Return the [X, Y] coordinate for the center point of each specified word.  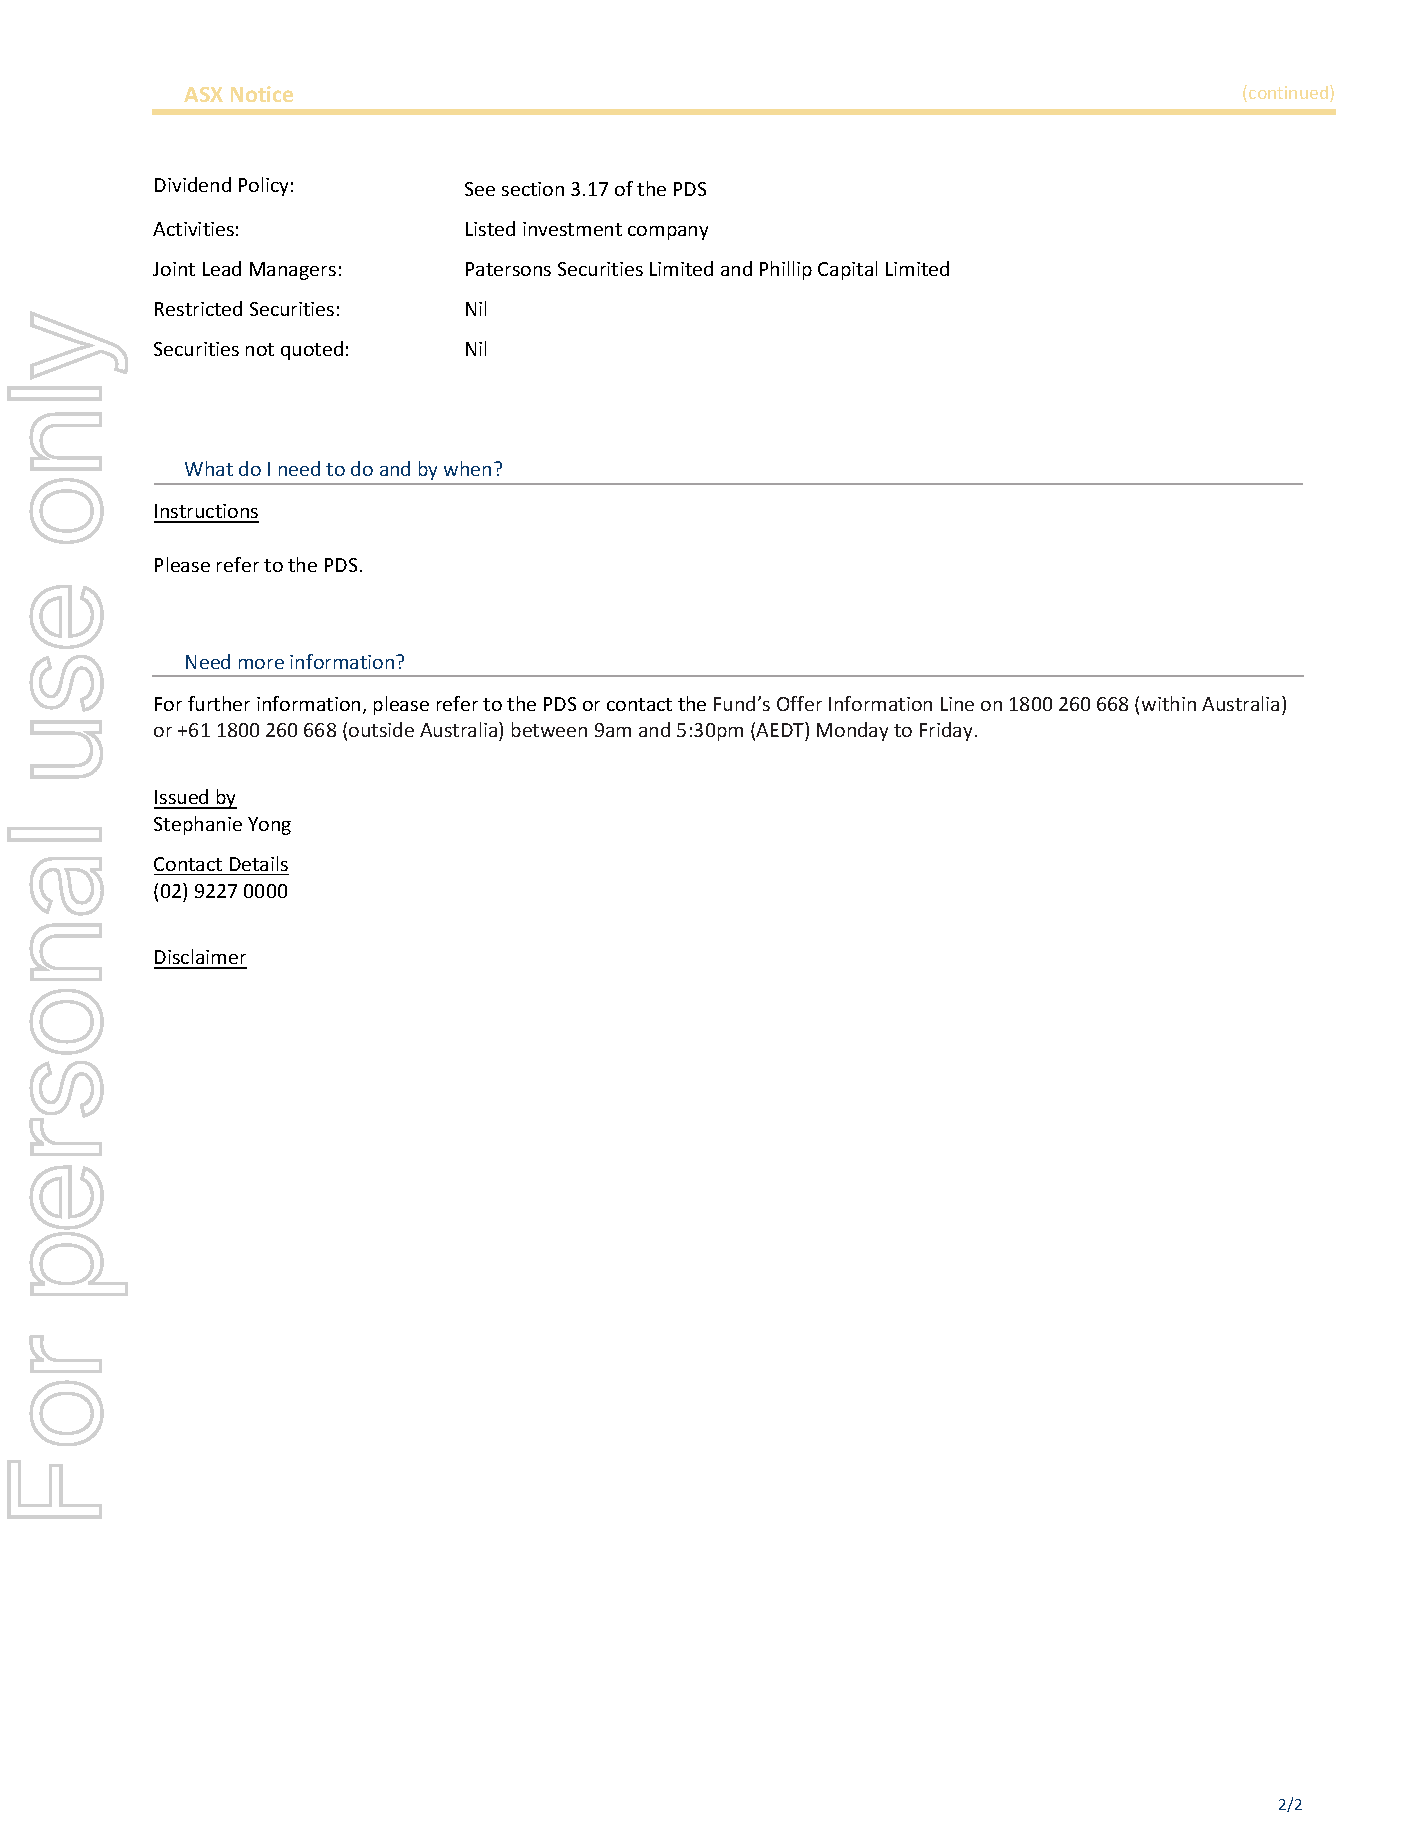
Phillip [786, 270]
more [261, 664]
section [533, 189]
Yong [269, 826]
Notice [262, 94]
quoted [312, 350]
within [1169, 703]
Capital [847, 270]
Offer [799, 703]
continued [1290, 93]
